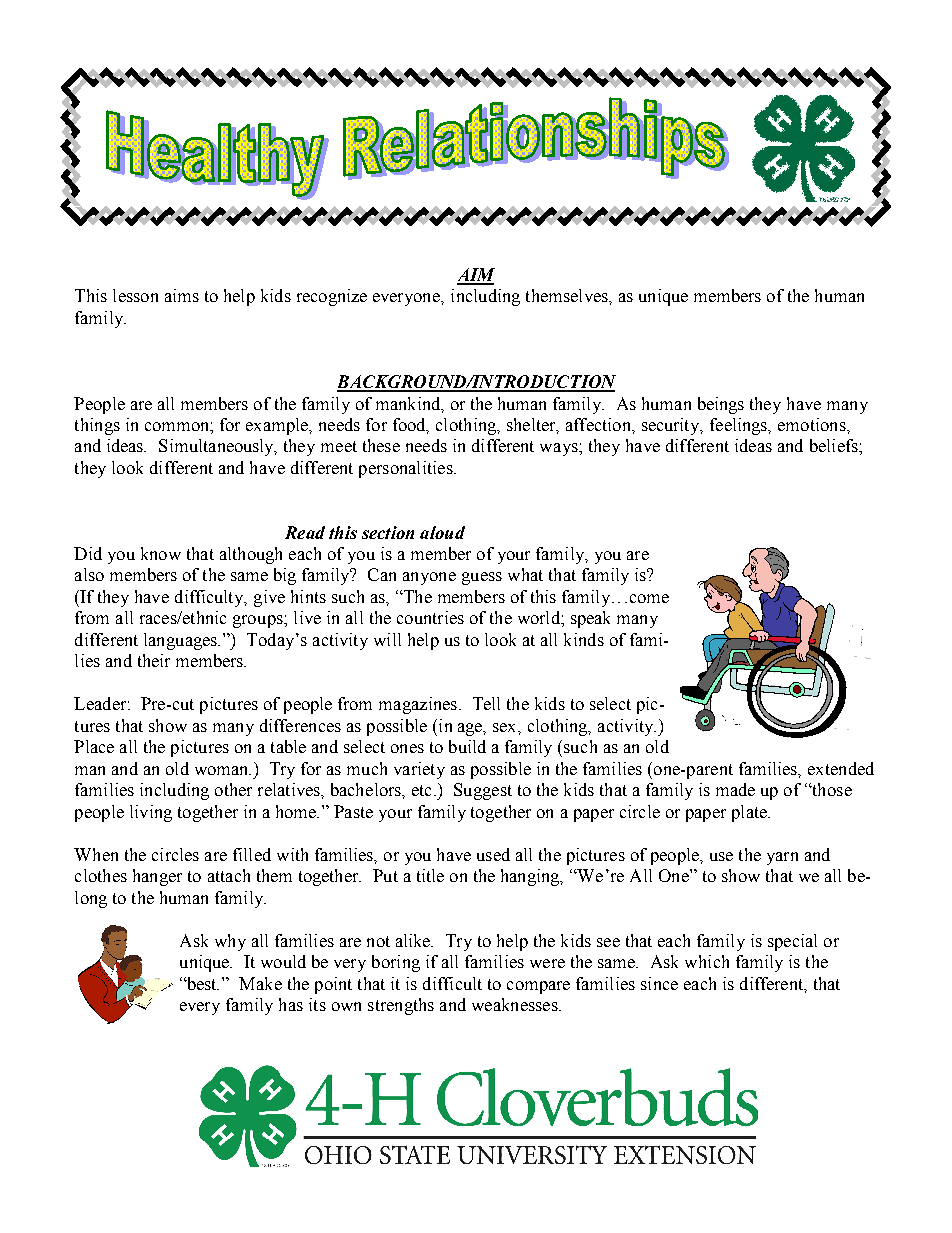  Describe the element at coordinates (721, 405) in the document. I see `beings` at that location.
